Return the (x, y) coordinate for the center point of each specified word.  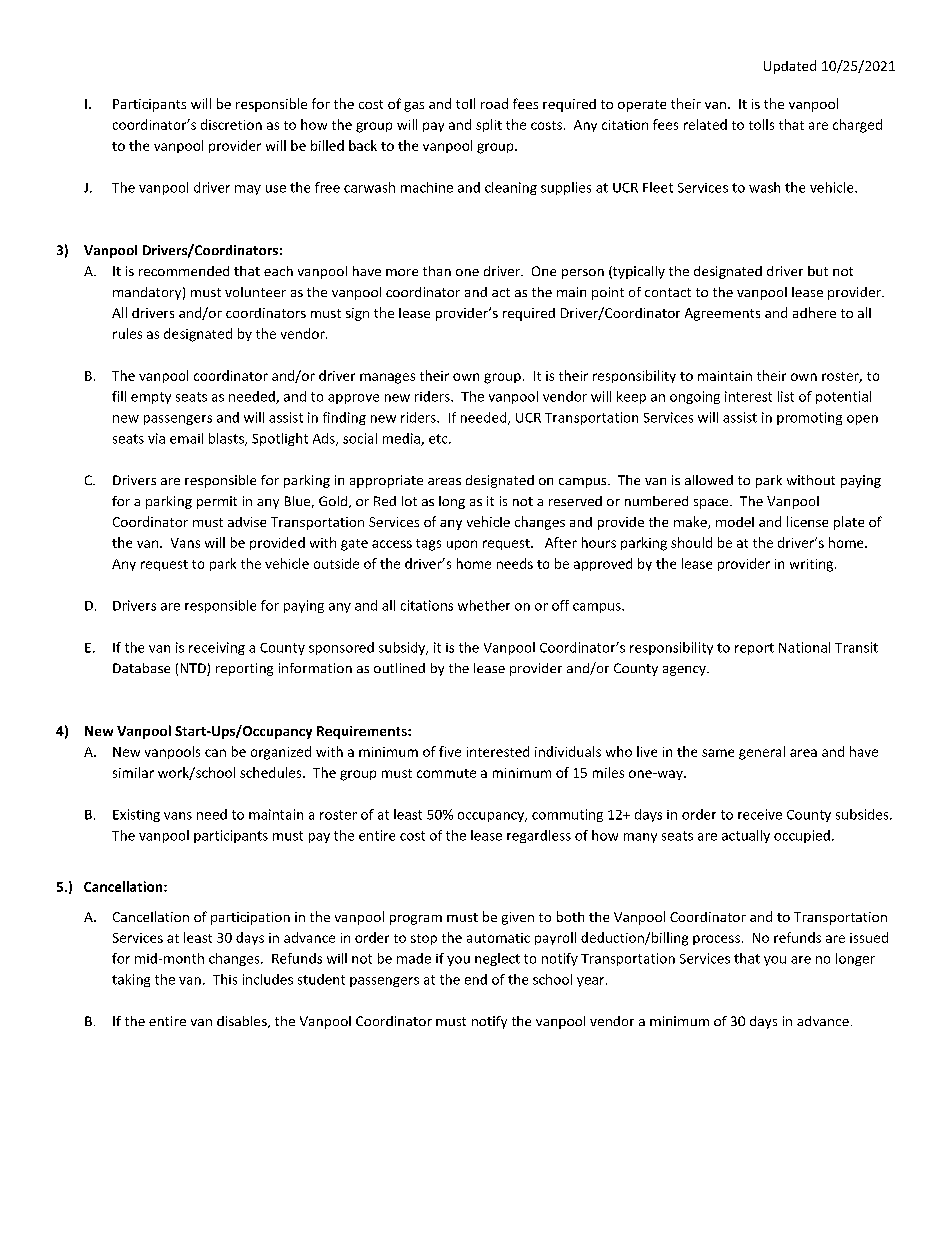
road (494, 103)
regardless (539, 836)
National (804, 647)
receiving (217, 648)
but (818, 271)
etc (439, 439)
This (225, 979)
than (437, 271)
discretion (231, 124)
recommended (184, 271)
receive (760, 814)
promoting (809, 418)
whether (484, 605)
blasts (227, 439)
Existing (136, 815)
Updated (790, 67)
